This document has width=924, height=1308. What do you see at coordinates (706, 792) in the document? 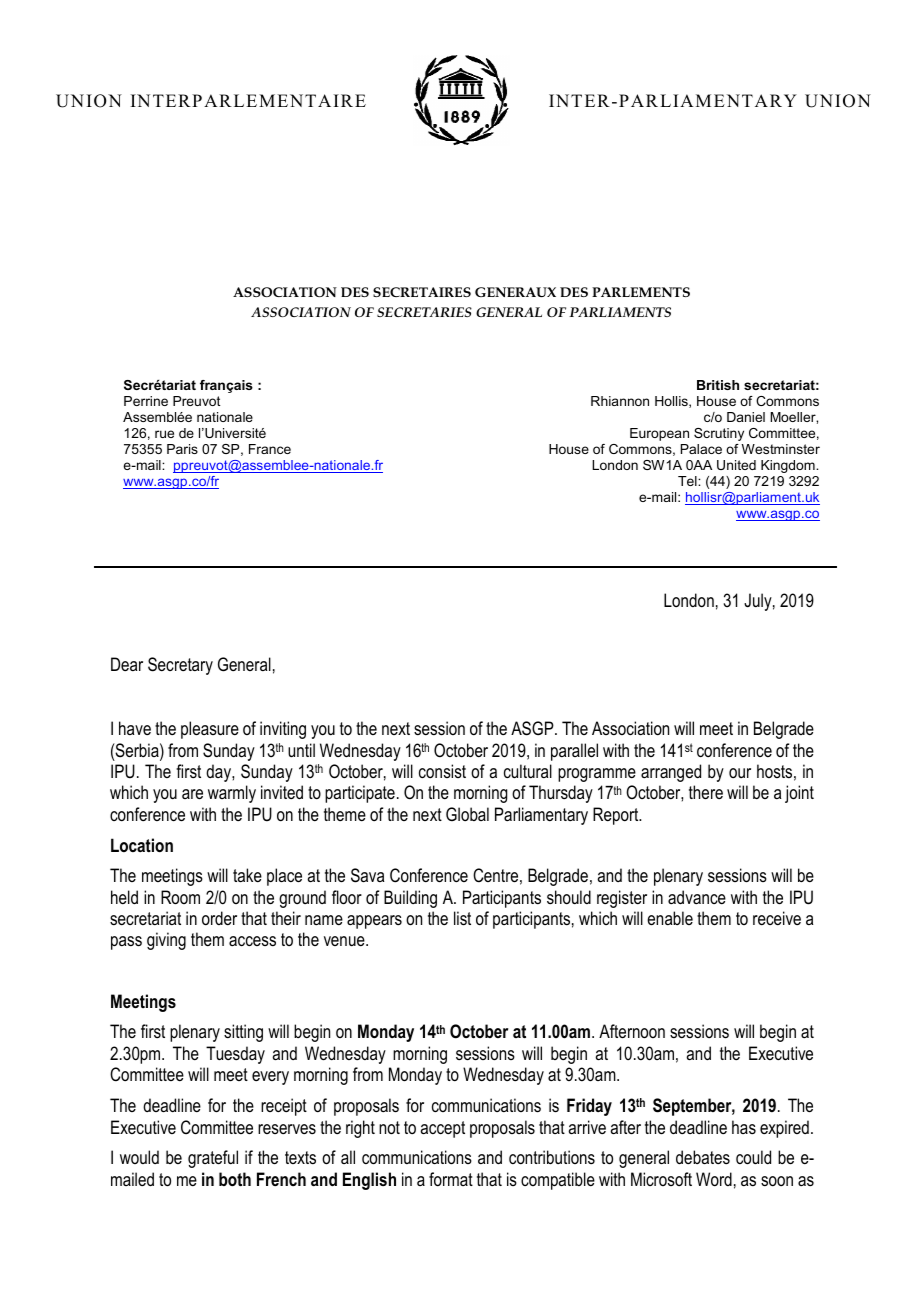
I see `there` at bounding box center [706, 792].
